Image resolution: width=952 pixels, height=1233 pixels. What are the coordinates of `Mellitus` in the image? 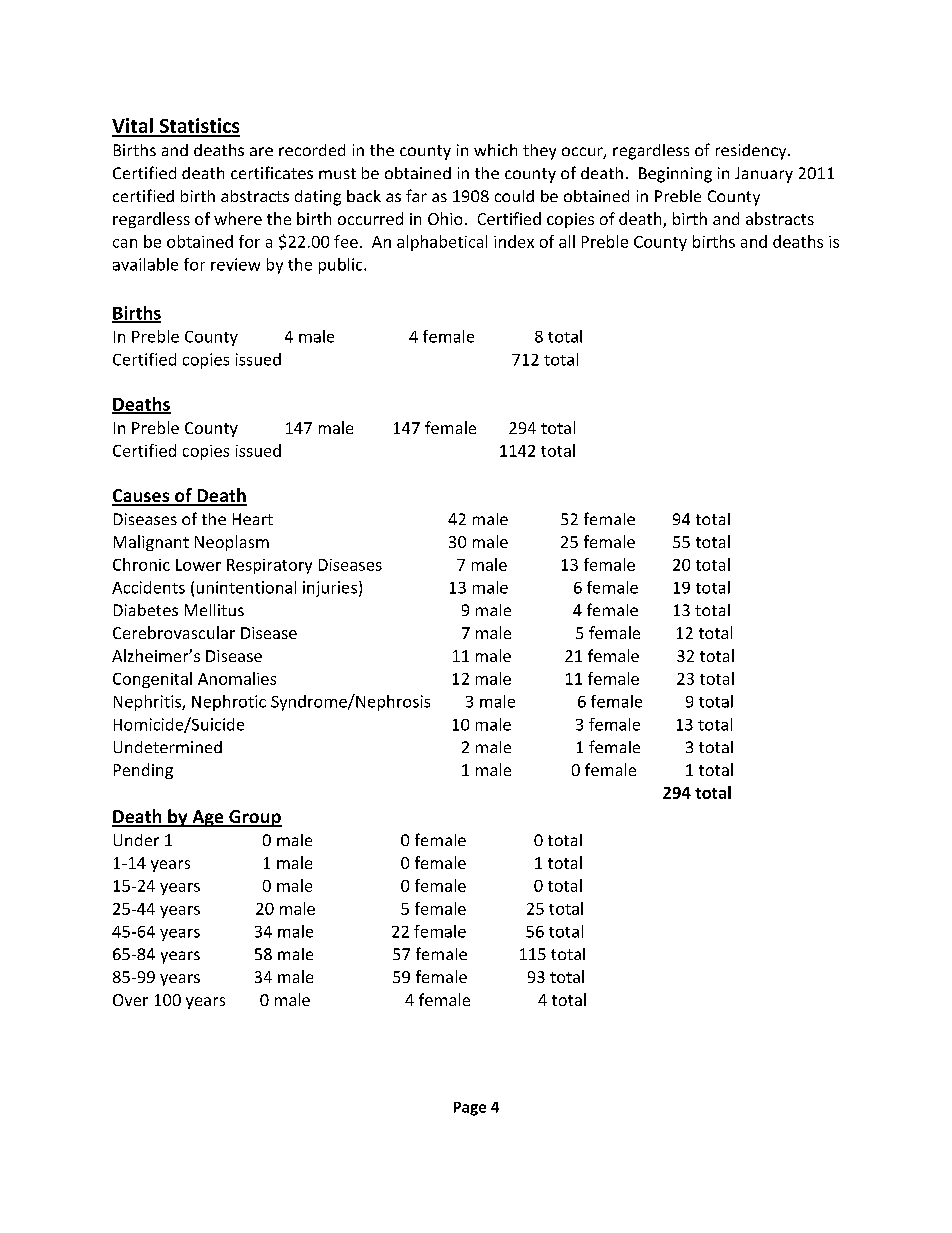 It's located at (214, 610).
